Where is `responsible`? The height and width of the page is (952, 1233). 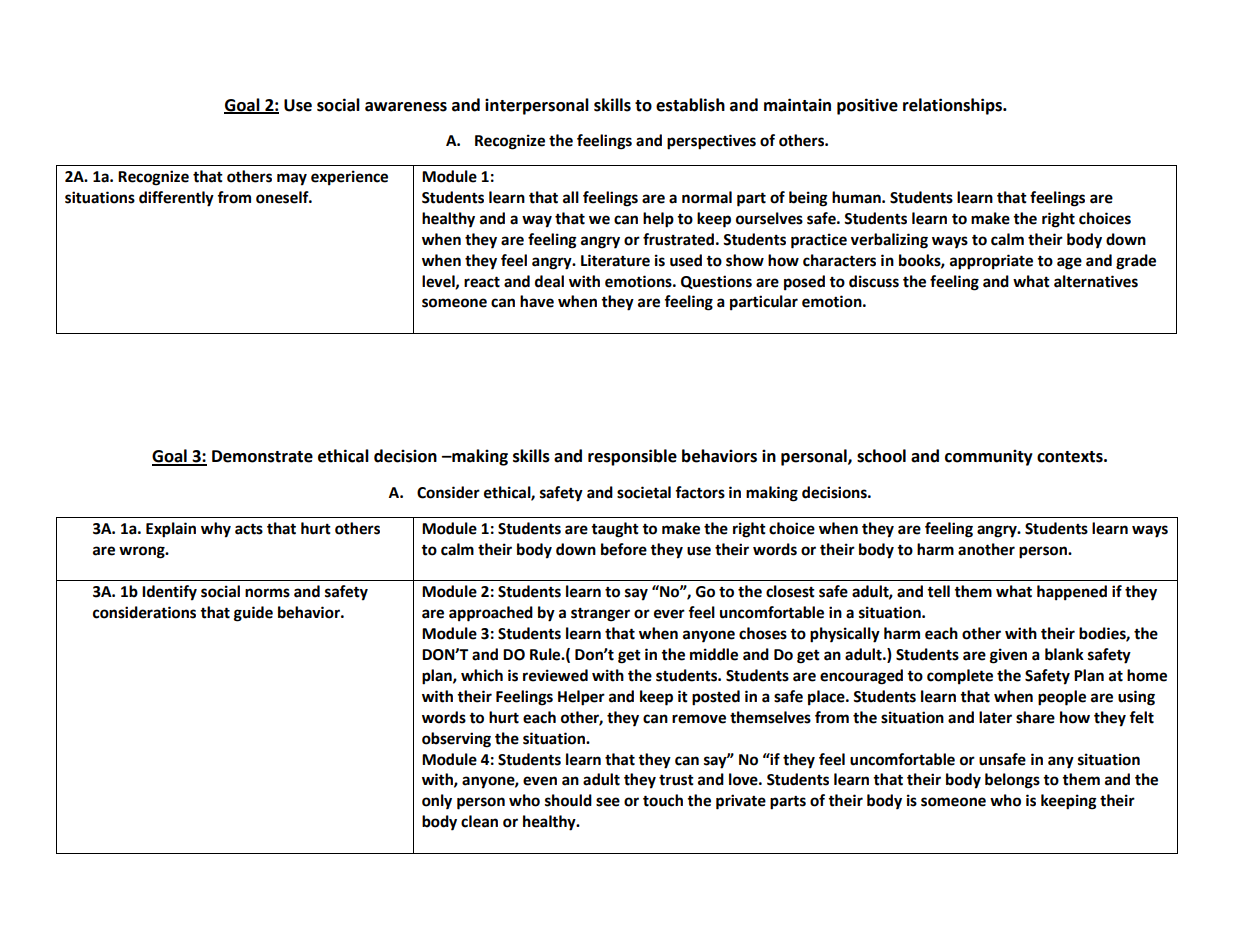 responsible is located at coordinates (632, 457).
